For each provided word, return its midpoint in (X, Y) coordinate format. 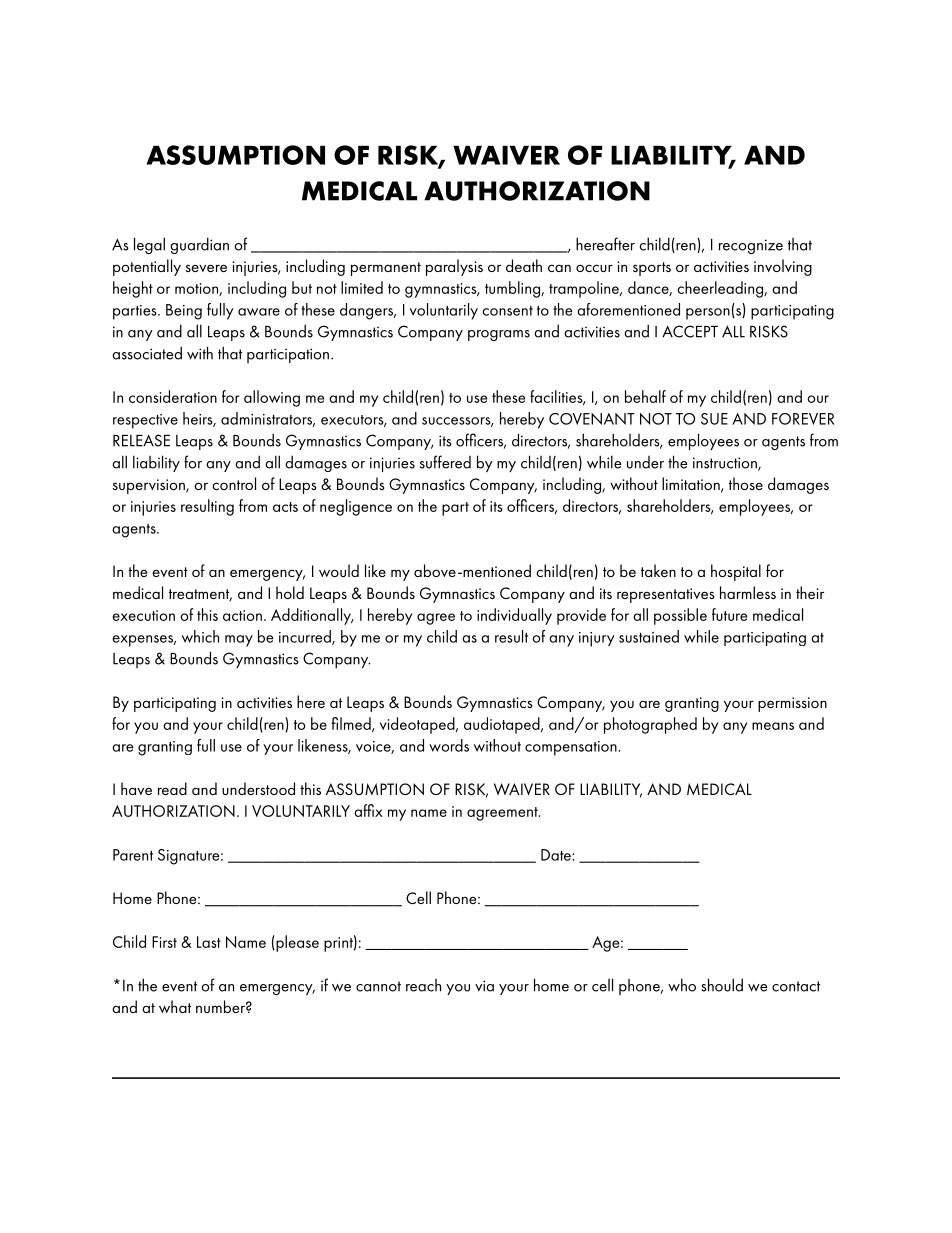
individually (514, 616)
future (729, 614)
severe (206, 268)
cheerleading (721, 289)
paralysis (454, 267)
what (175, 1006)
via (484, 986)
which (200, 636)
